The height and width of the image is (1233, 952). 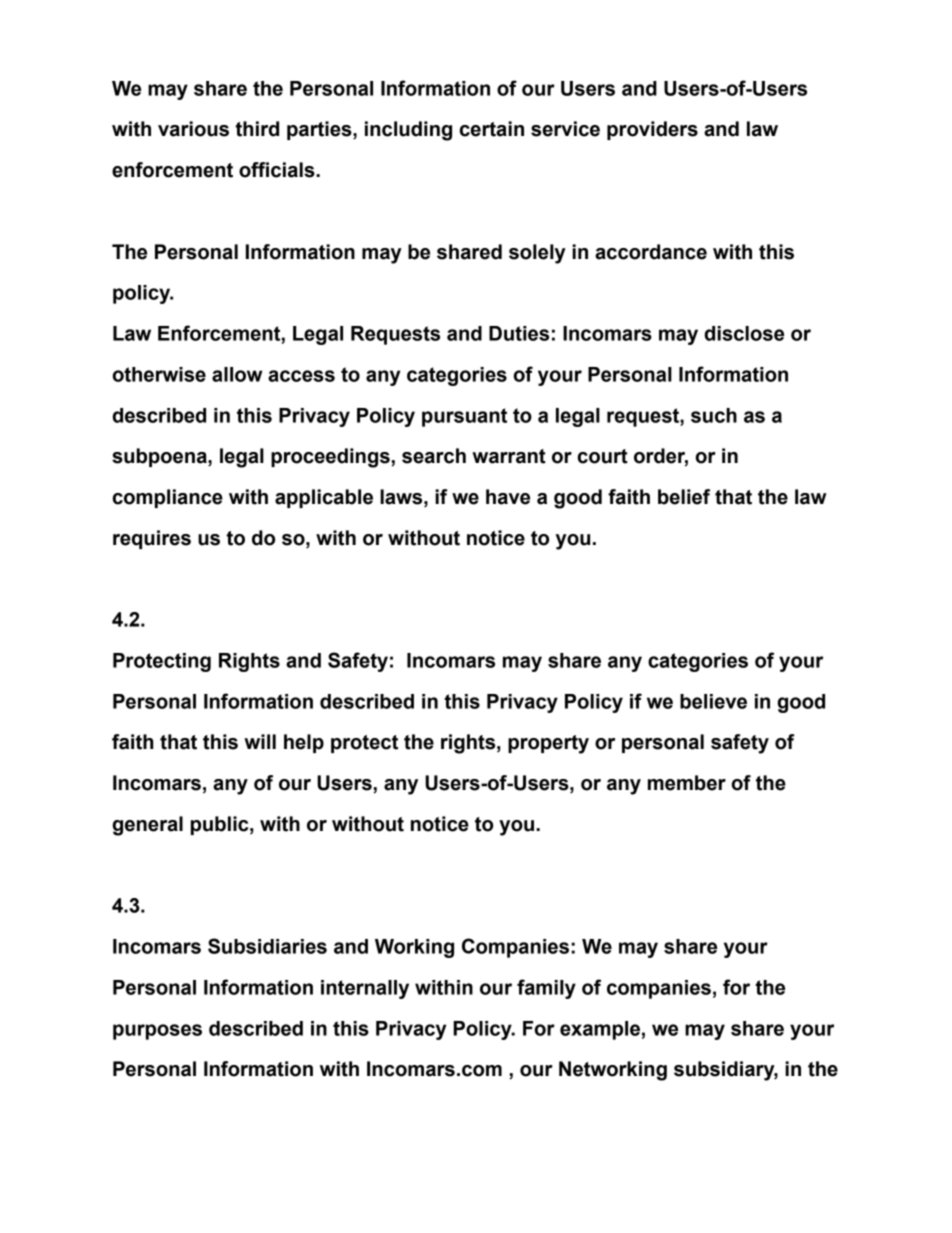 I want to click on will, so click(x=260, y=741).
